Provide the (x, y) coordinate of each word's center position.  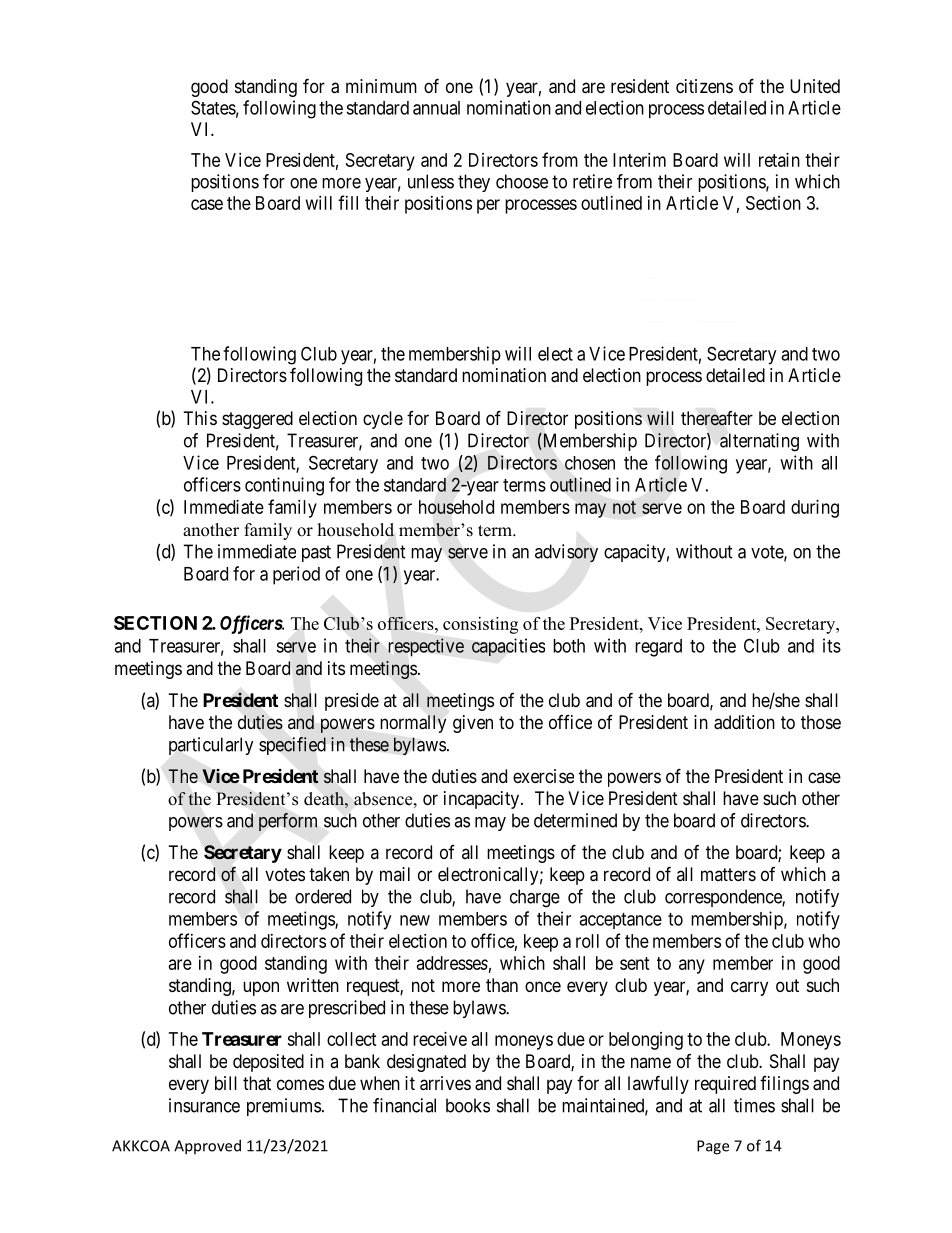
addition (744, 722)
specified (292, 746)
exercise (543, 776)
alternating (759, 442)
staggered (257, 420)
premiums (284, 1107)
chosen (590, 463)
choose (522, 181)
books (468, 1105)
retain (779, 160)
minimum (381, 86)
